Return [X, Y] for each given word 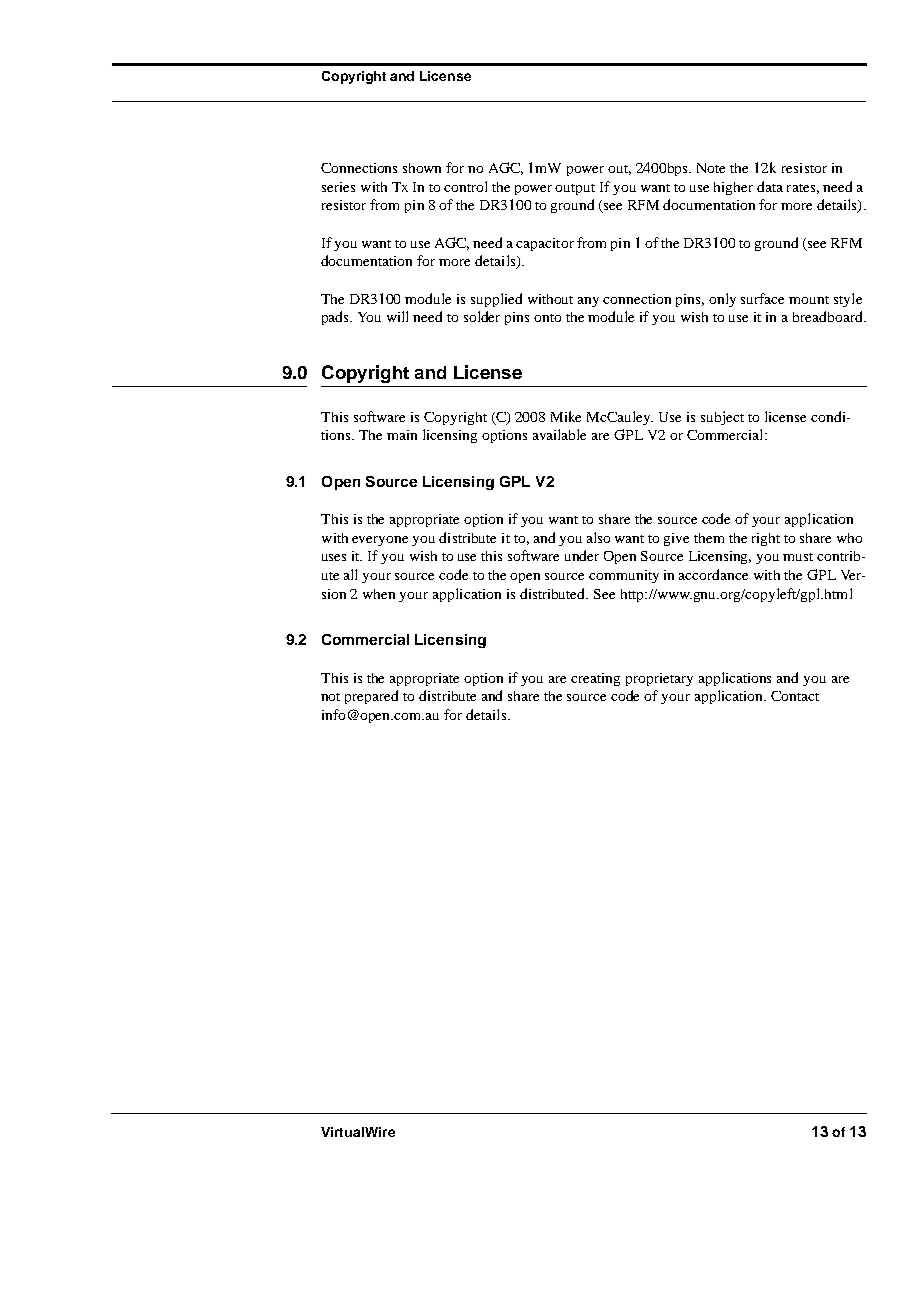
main [402, 435]
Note [711, 168]
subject [722, 418]
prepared [371, 697]
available [559, 434]
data [770, 186]
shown [422, 168]
